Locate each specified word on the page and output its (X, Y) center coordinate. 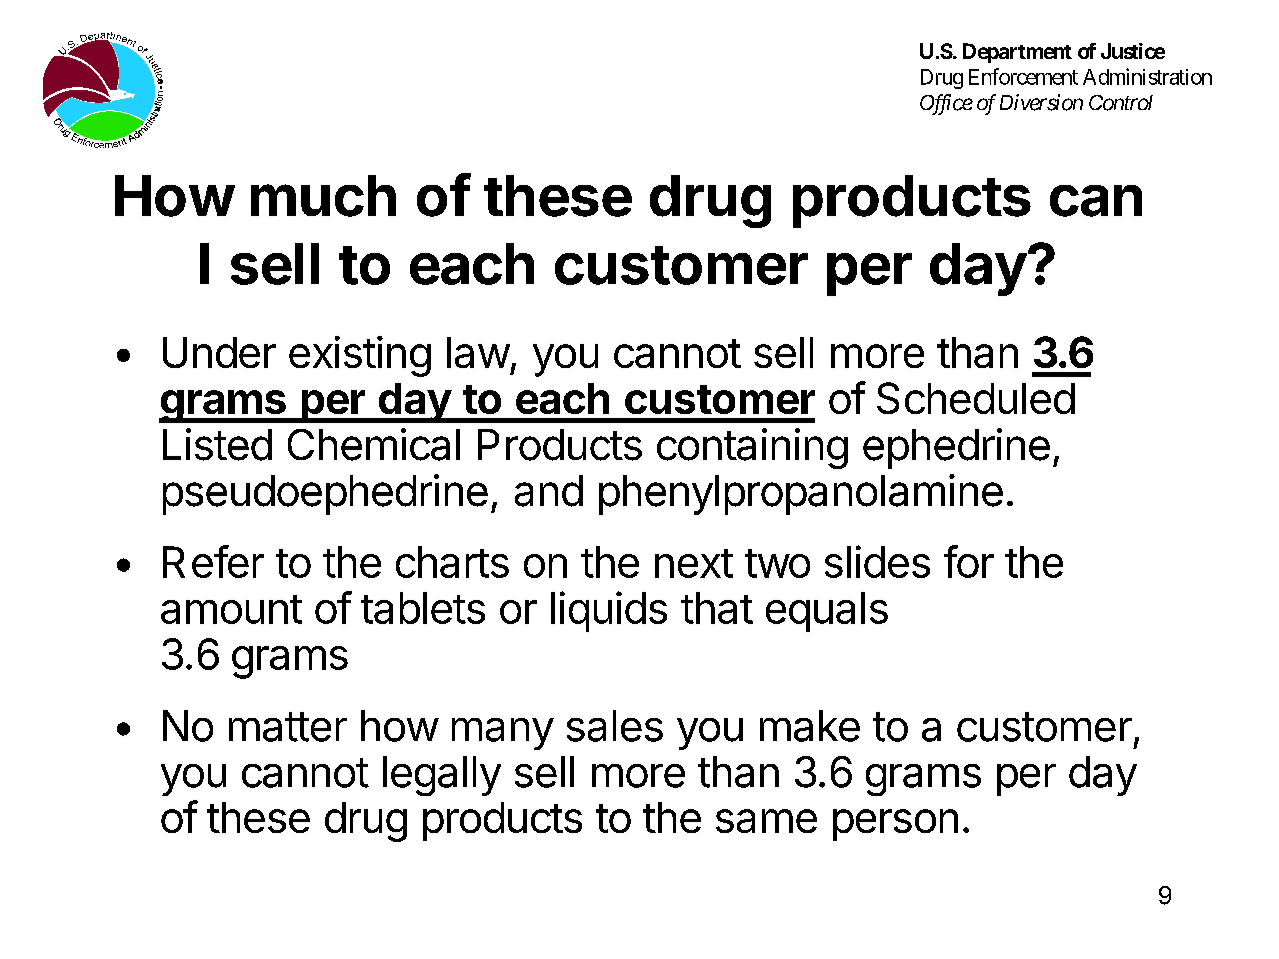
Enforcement (1023, 76)
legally (442, 776)
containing (752, 448)
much (323, 196)
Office (946, 104)
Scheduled (976, 398)
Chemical (374, 444)
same (766, 821)
